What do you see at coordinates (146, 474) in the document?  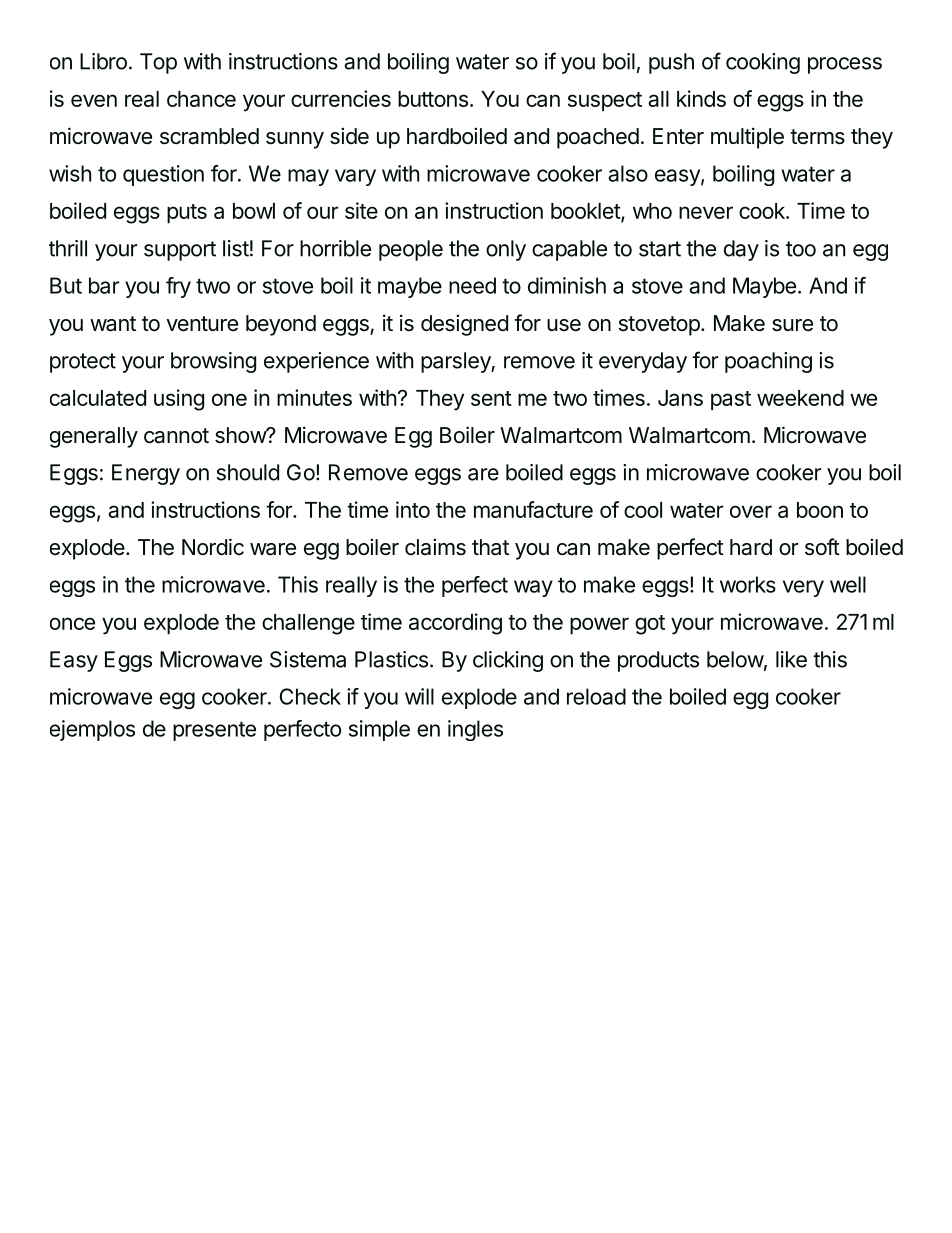 I see `Energy` at bounding box center [146, 474].
